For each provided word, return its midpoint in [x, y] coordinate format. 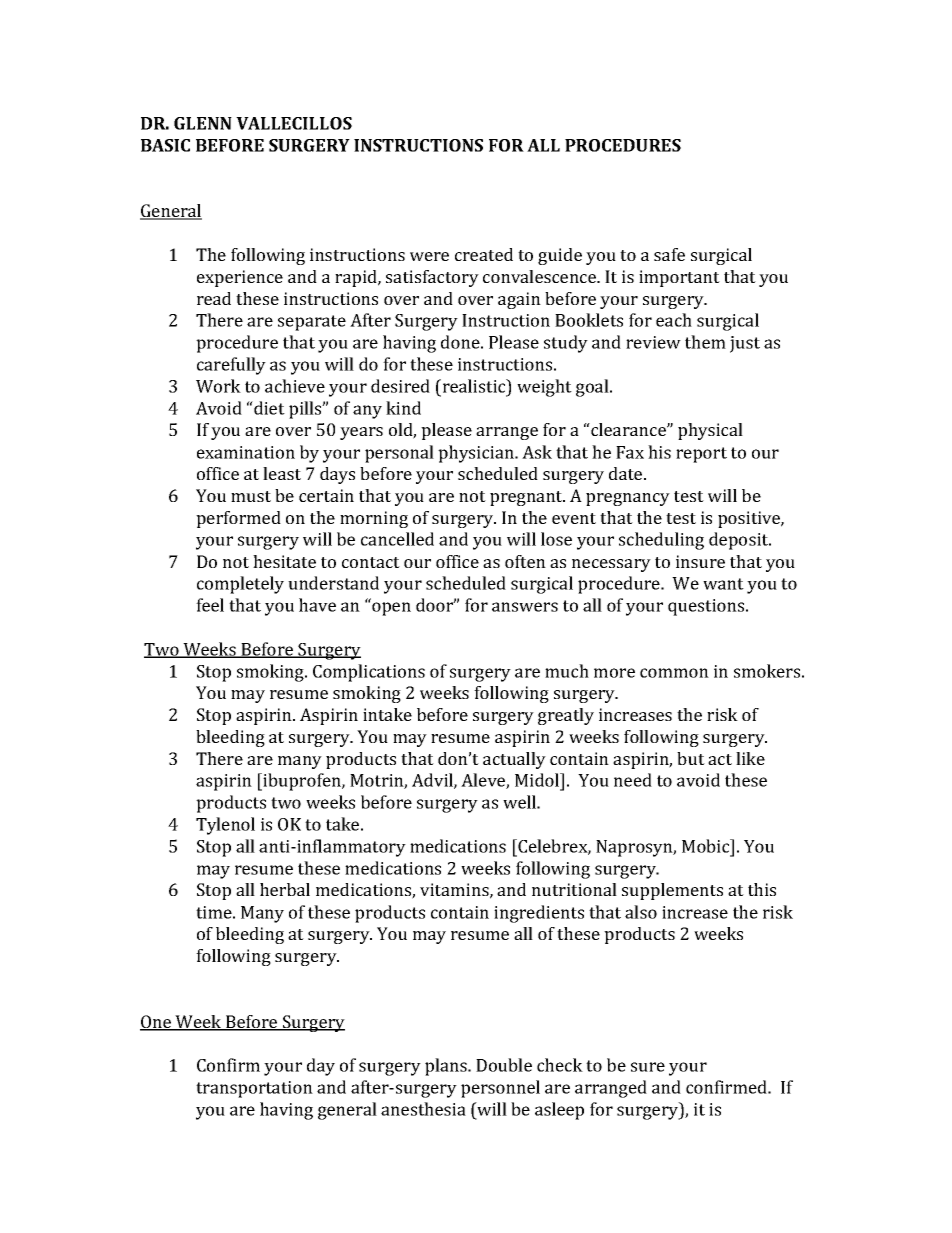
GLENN [203, 123]
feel [210, 605]
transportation [254, 1089]
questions [707, 607]
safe [669, 254]
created [484, 254]
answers [525, 607]
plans [447, 1067]
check [560, 1065]
